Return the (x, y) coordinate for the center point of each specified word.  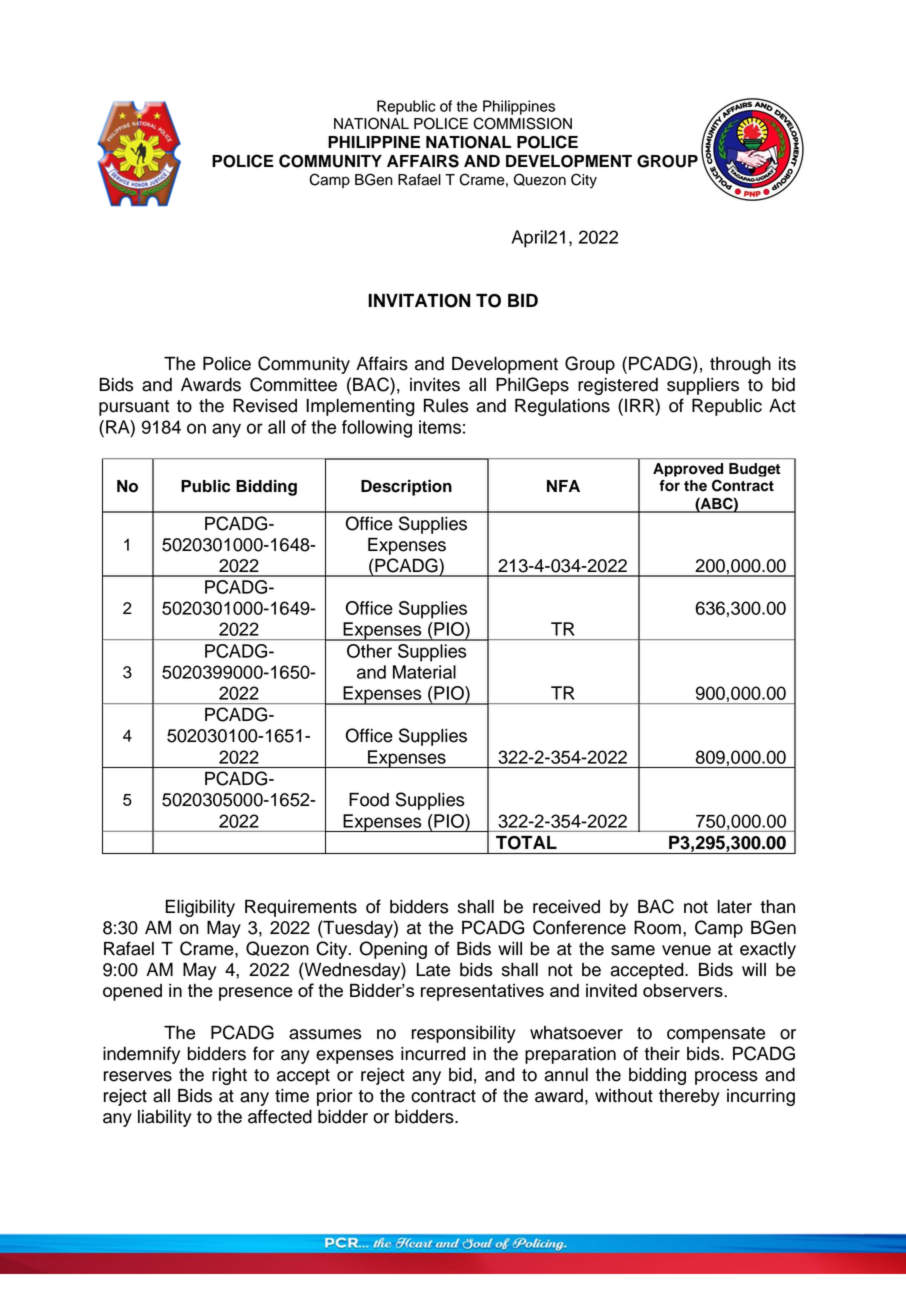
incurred (433, 1054)
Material (424, 672)
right (229, 1076)
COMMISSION (522, 123)
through (740, 365)
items (440, 427)
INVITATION (419, 300)
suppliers (703, 386)
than (777, 907)
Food (369, 800)
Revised (265, 406)
